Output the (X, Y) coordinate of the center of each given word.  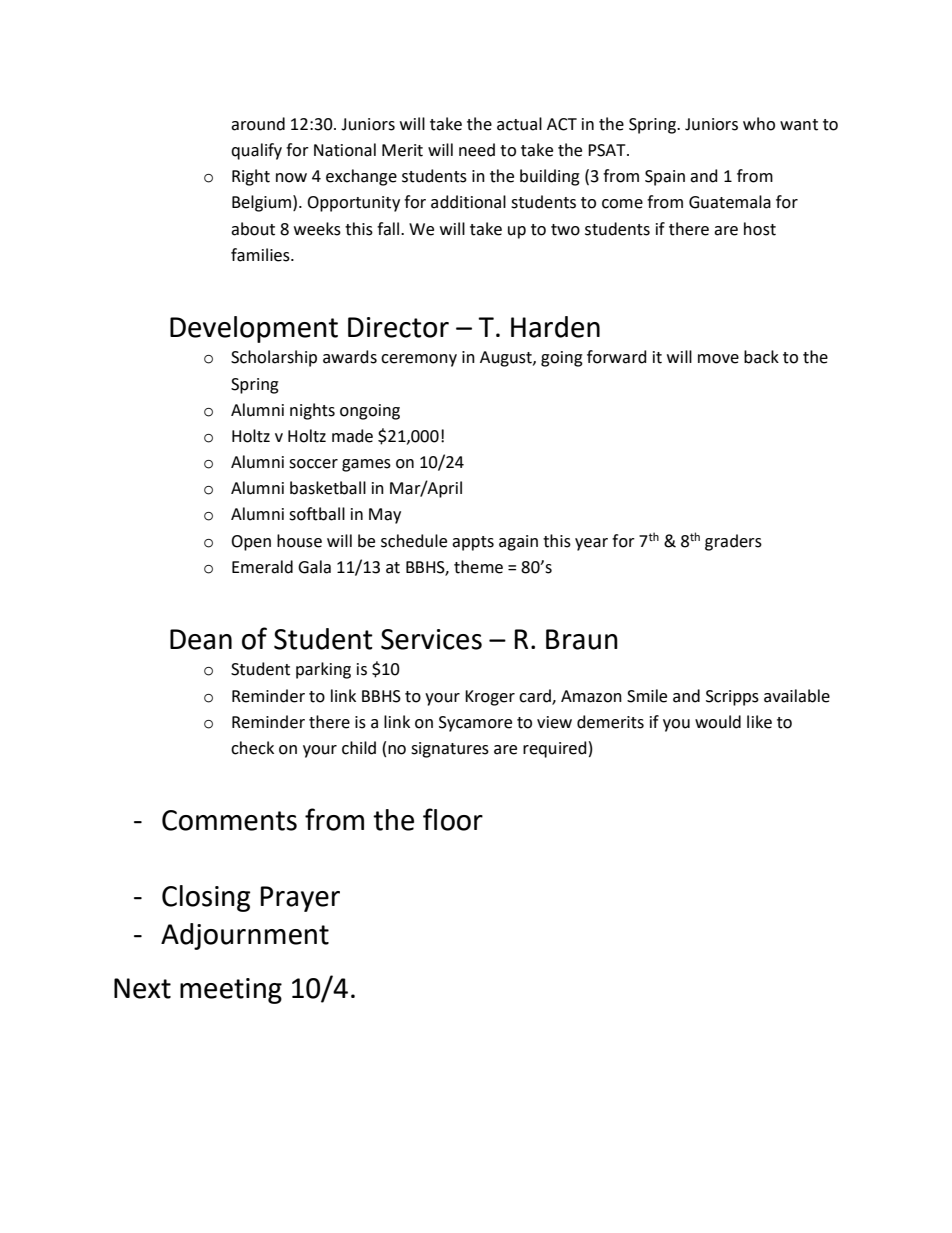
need (477, 150)
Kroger (490, 698)
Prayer (300, 899)
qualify (256, 151)
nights (312, 411)
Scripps (732, 698)
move (718, 359)
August (507, 359)
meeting (231, 991)
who (759, 124)
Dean (201, 639)
